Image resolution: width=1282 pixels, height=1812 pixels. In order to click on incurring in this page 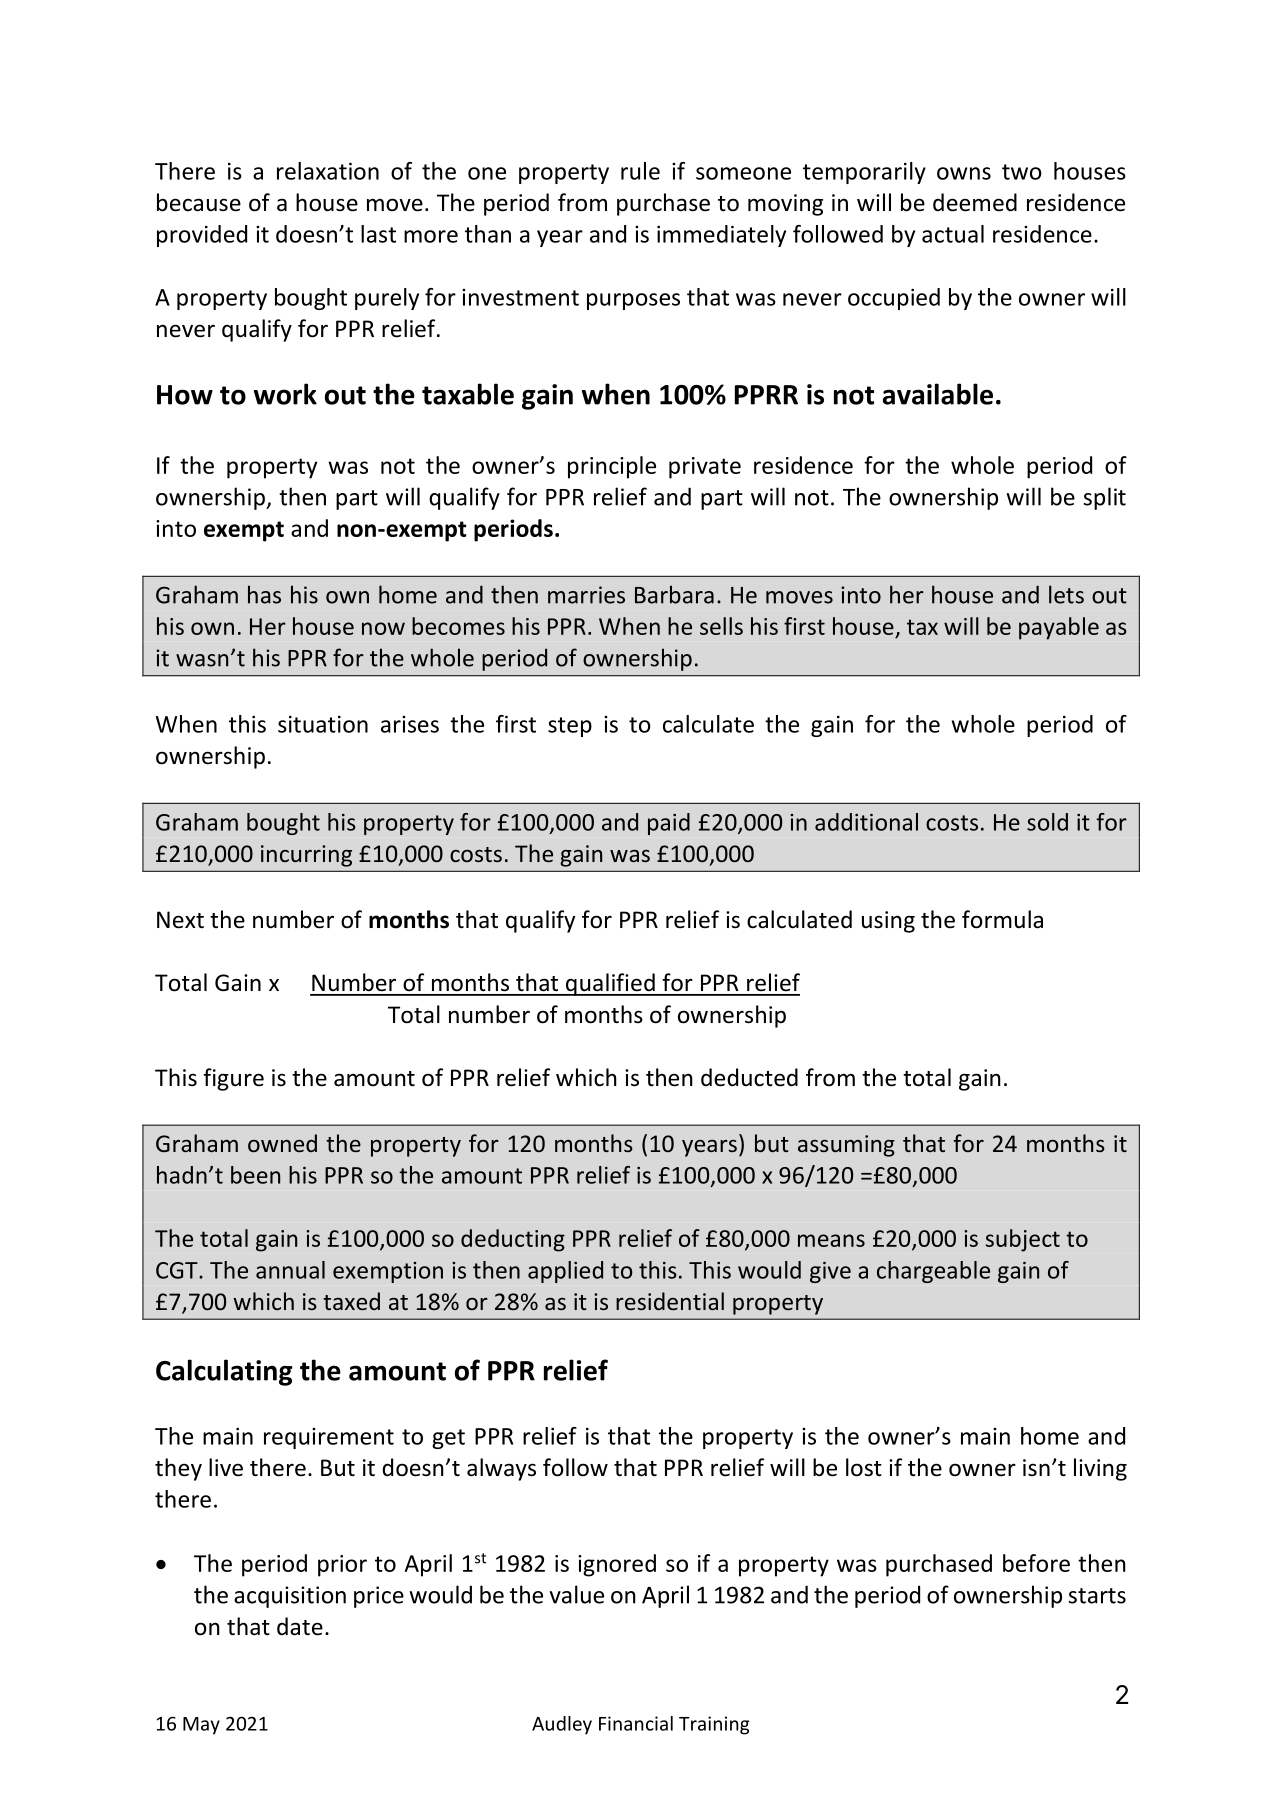, I will do `click(306, 856)`.
